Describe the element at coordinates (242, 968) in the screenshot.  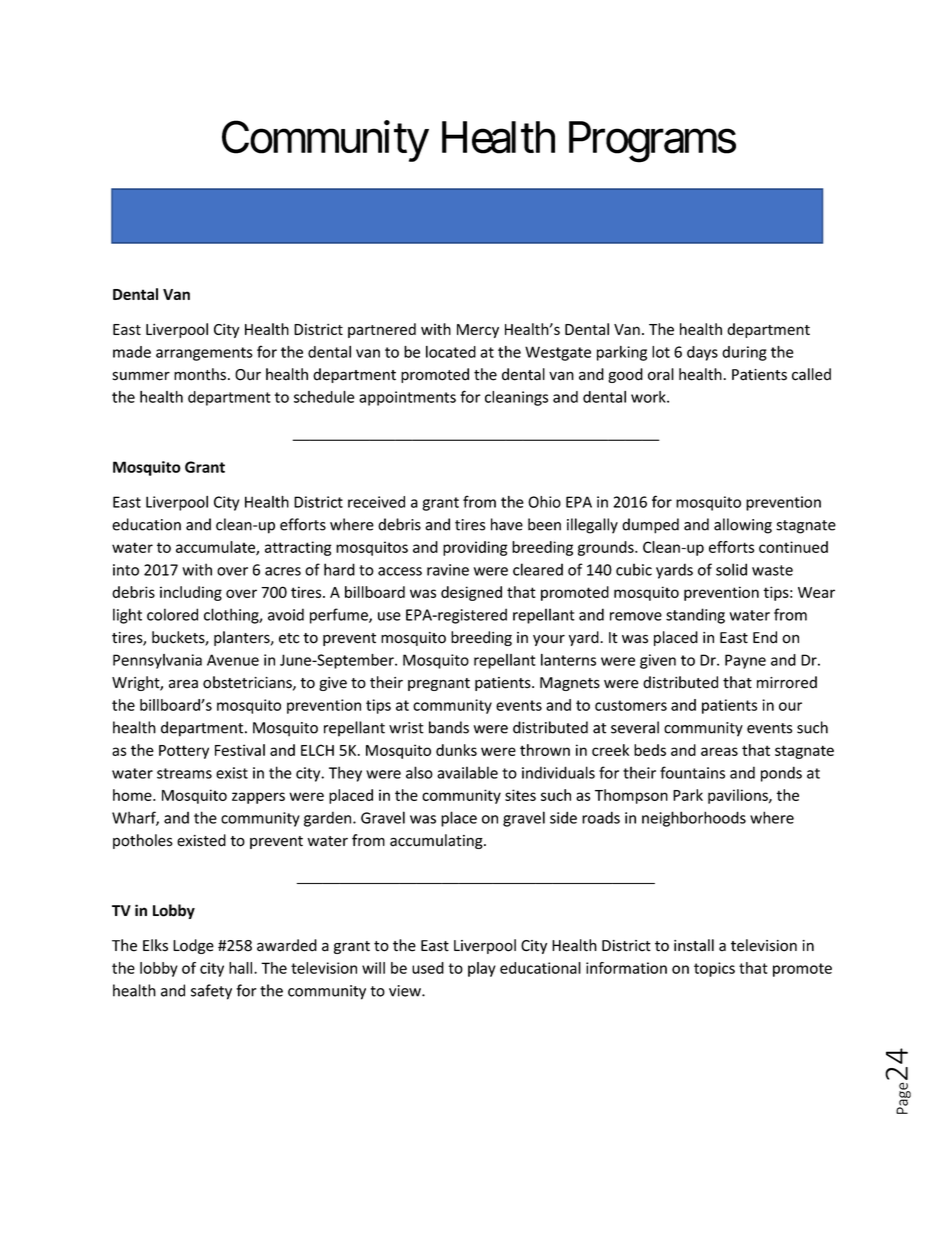
I see `hall` at that location.
